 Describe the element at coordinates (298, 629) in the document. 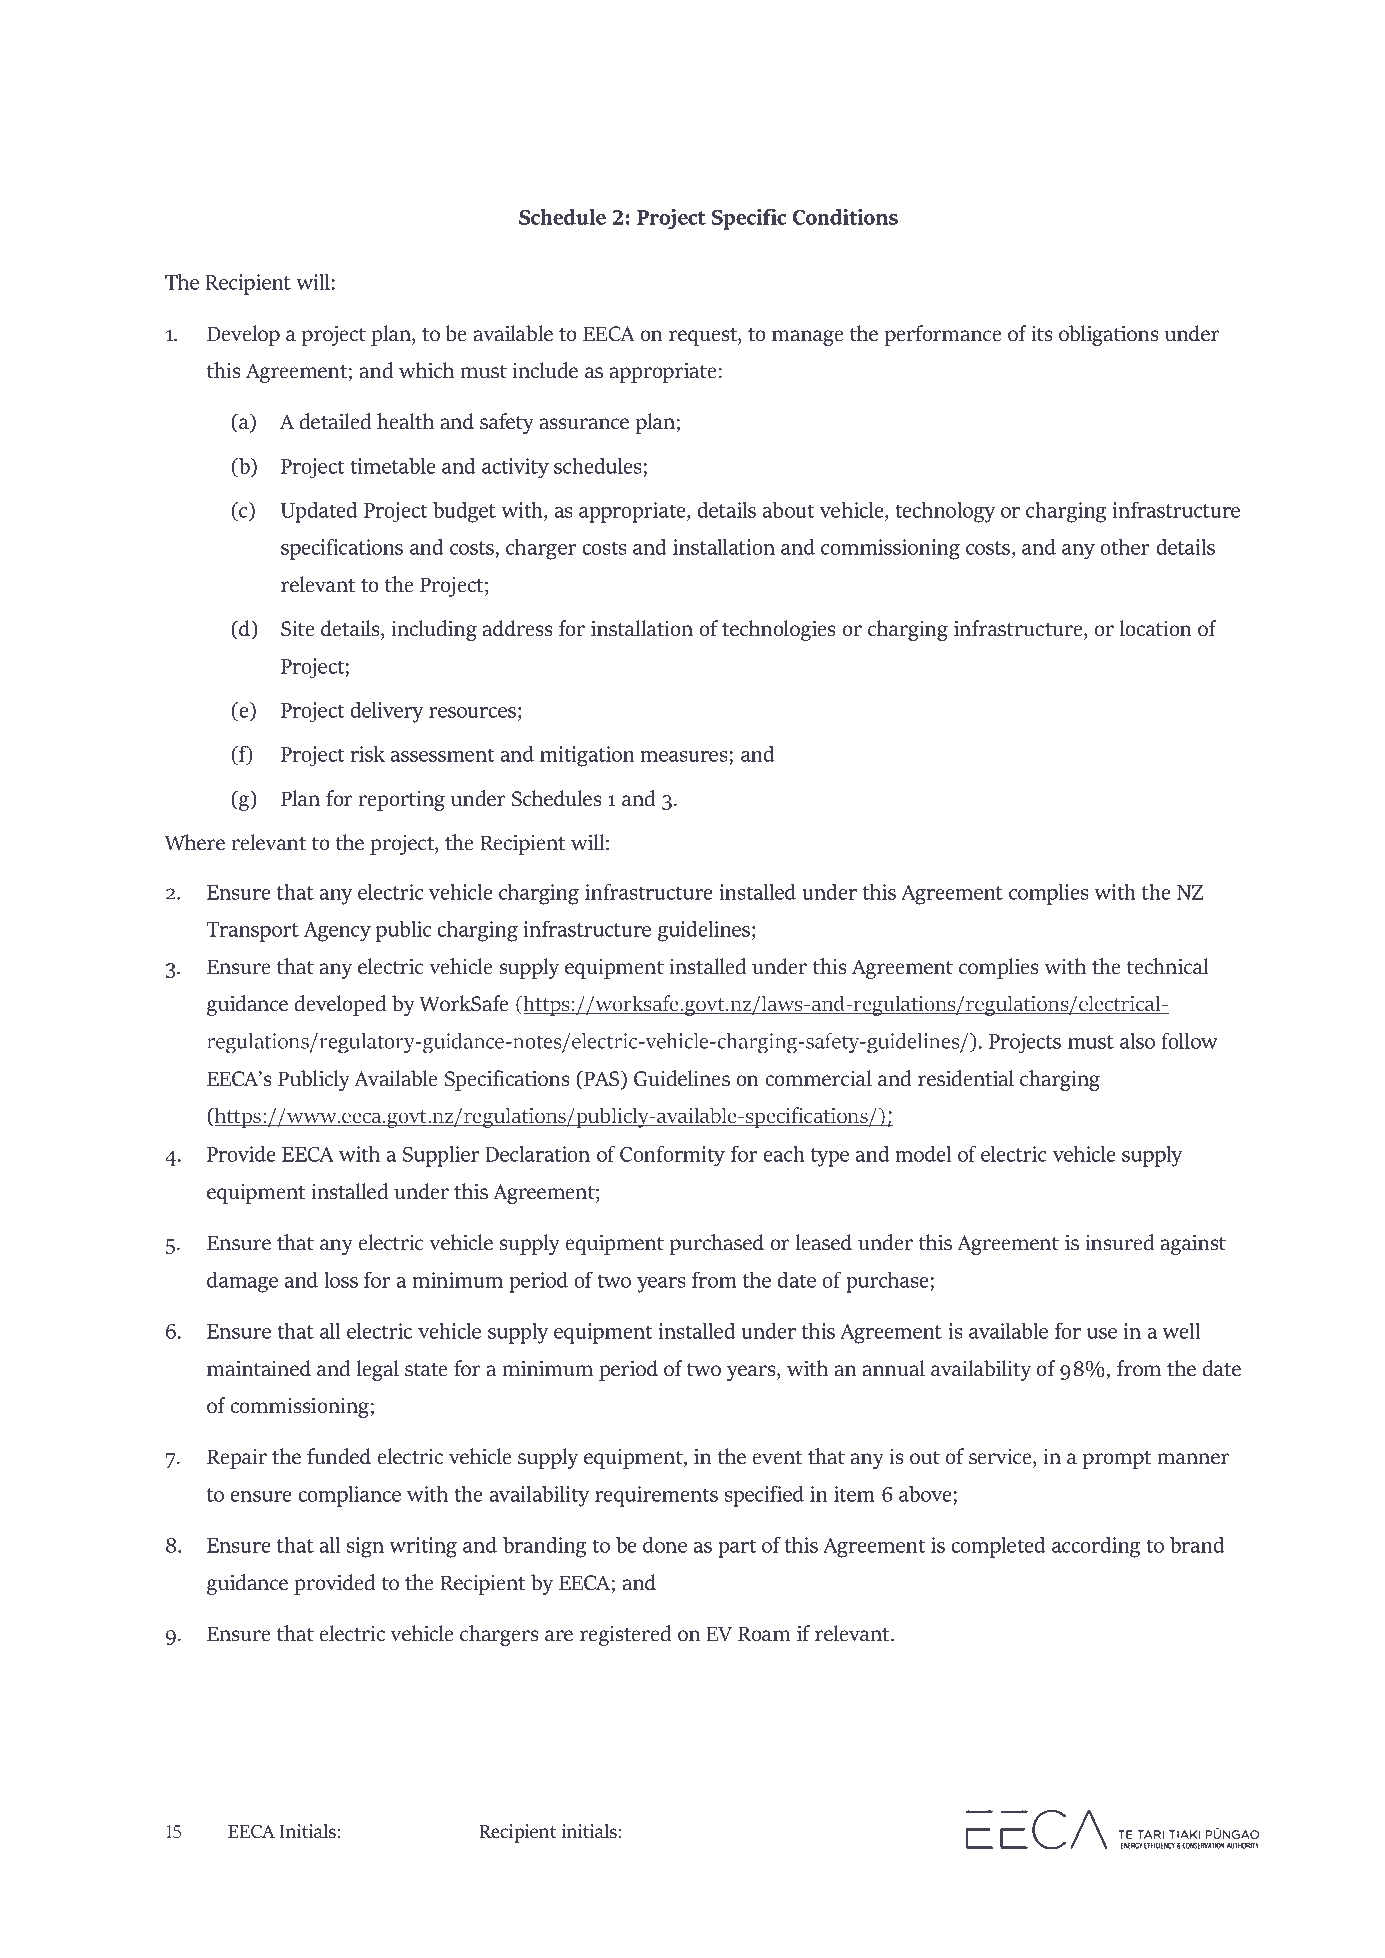

I see `Site` at that location.
